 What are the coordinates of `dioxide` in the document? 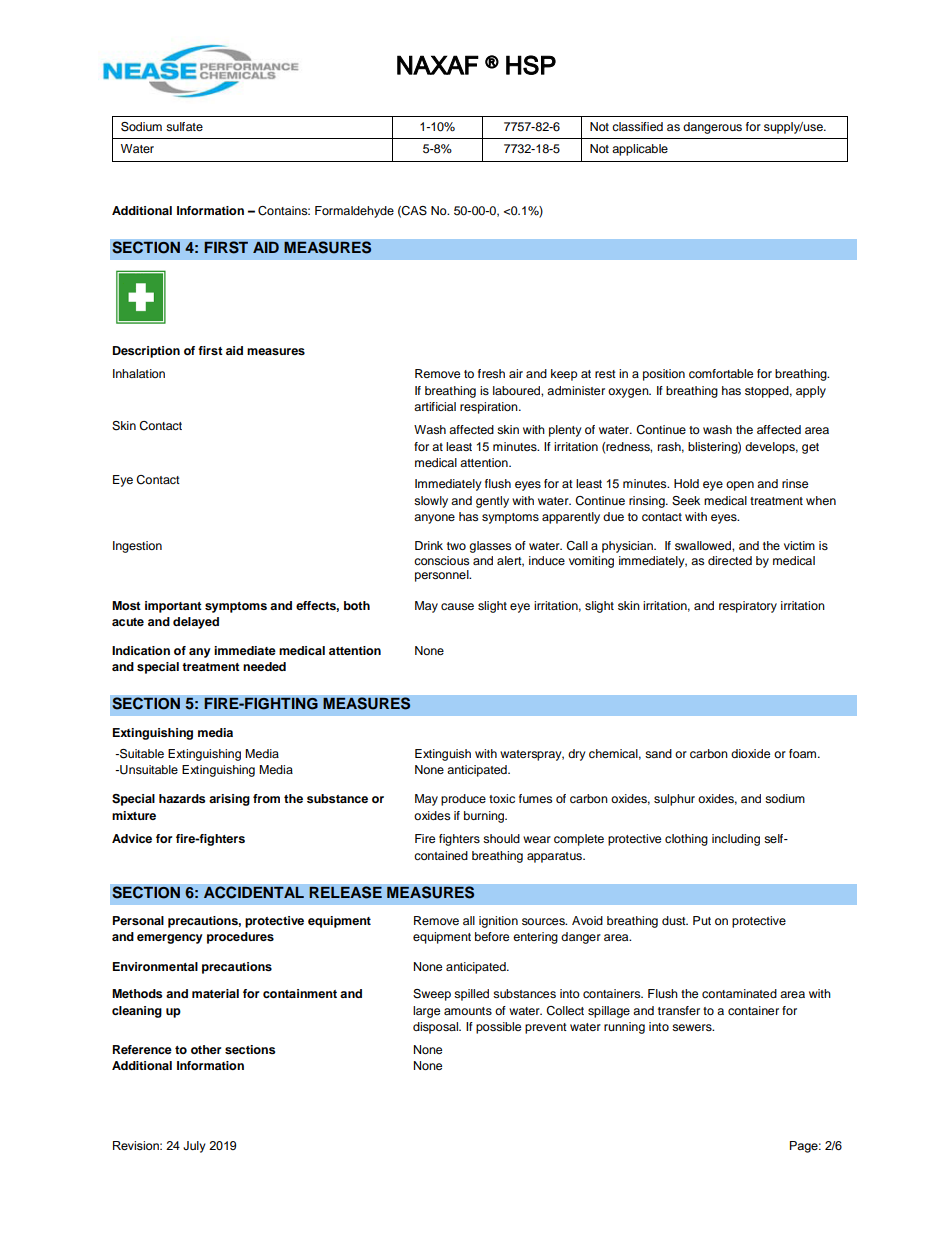 It's located at (750, 753).
